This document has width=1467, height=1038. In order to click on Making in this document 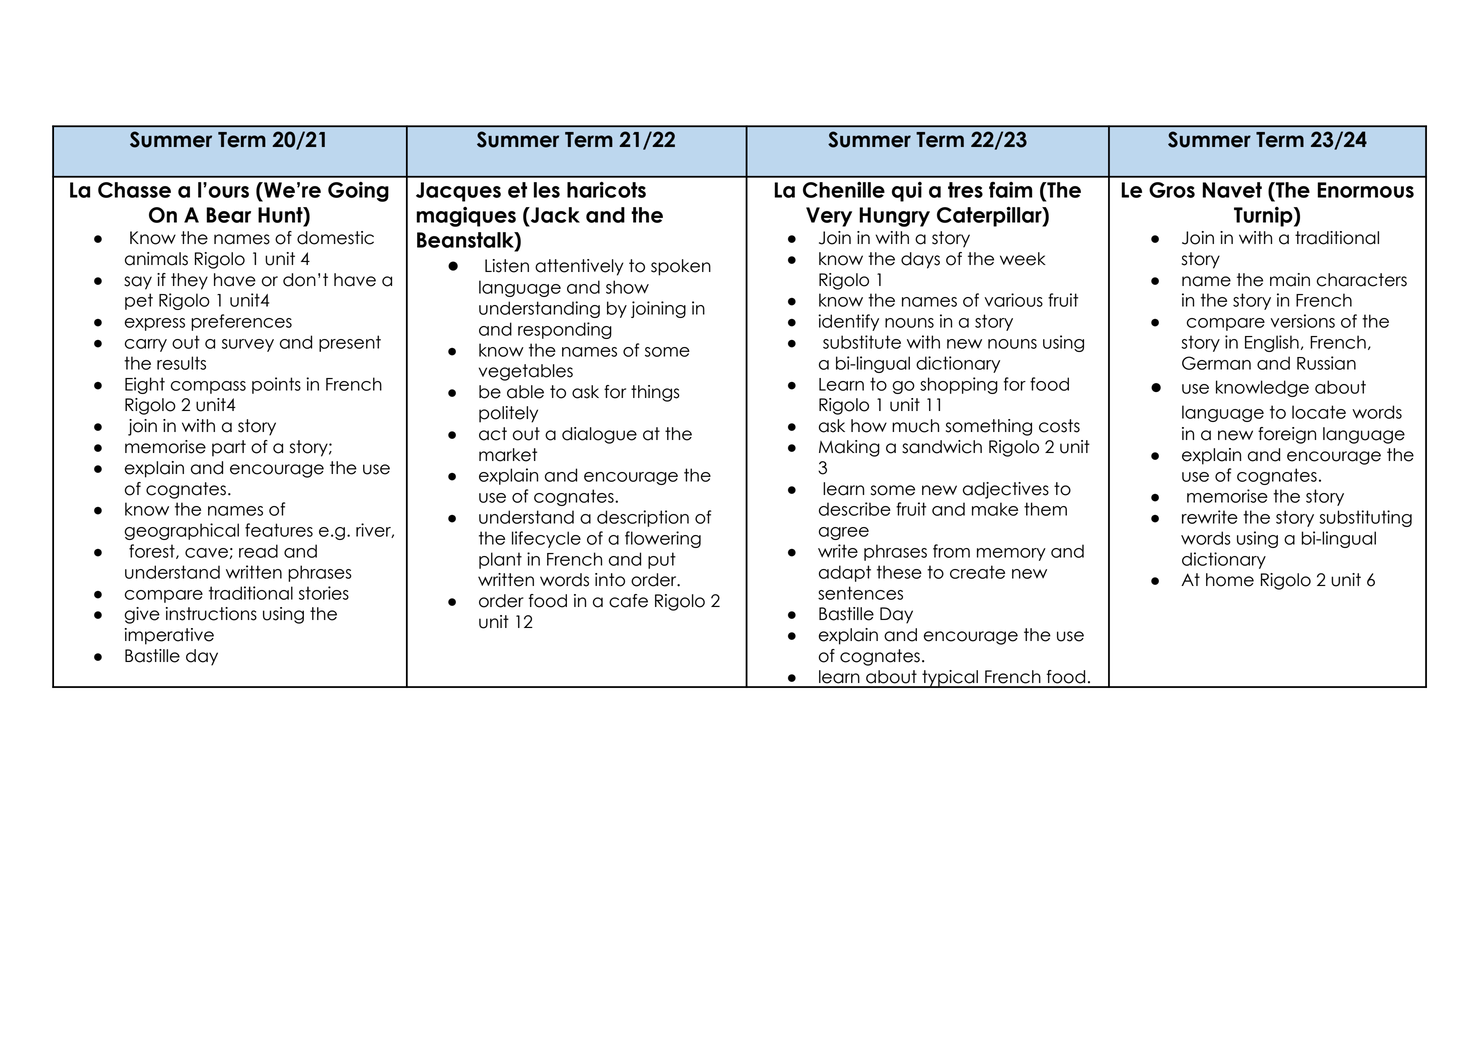, I will do `click(849, 448)`.
